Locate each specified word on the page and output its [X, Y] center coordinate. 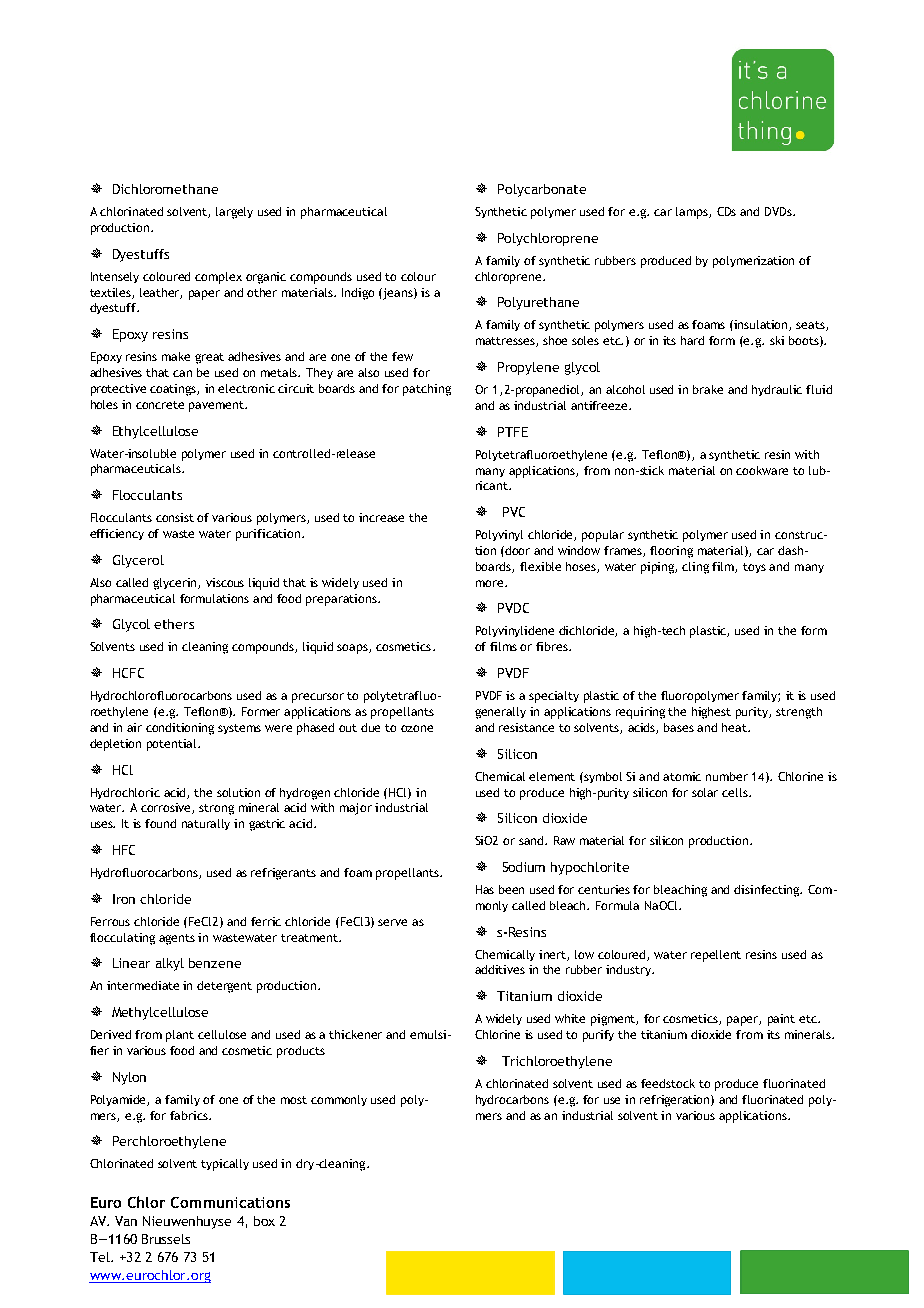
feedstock [668, 1083]
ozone [417, 728]
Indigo [358, 294]
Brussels [166, 1239]
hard [692, 340]
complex [218, 278]
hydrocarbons [512, 1100]
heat [736, 727]
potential [173, 745]
